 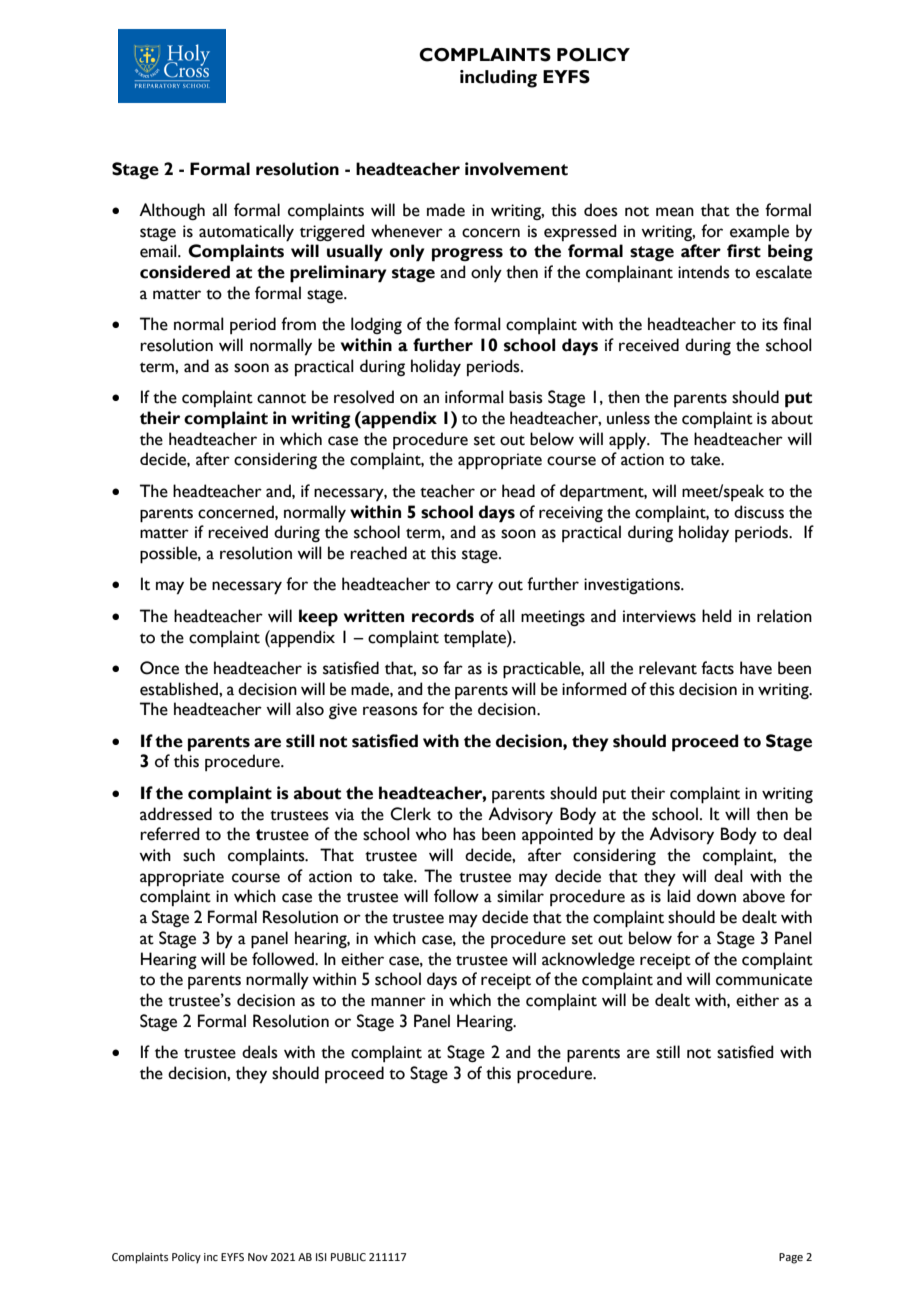 What do you see at coordinates (453, 668) in the screenshot?
I see `far` at bounding box center [453, 668].
